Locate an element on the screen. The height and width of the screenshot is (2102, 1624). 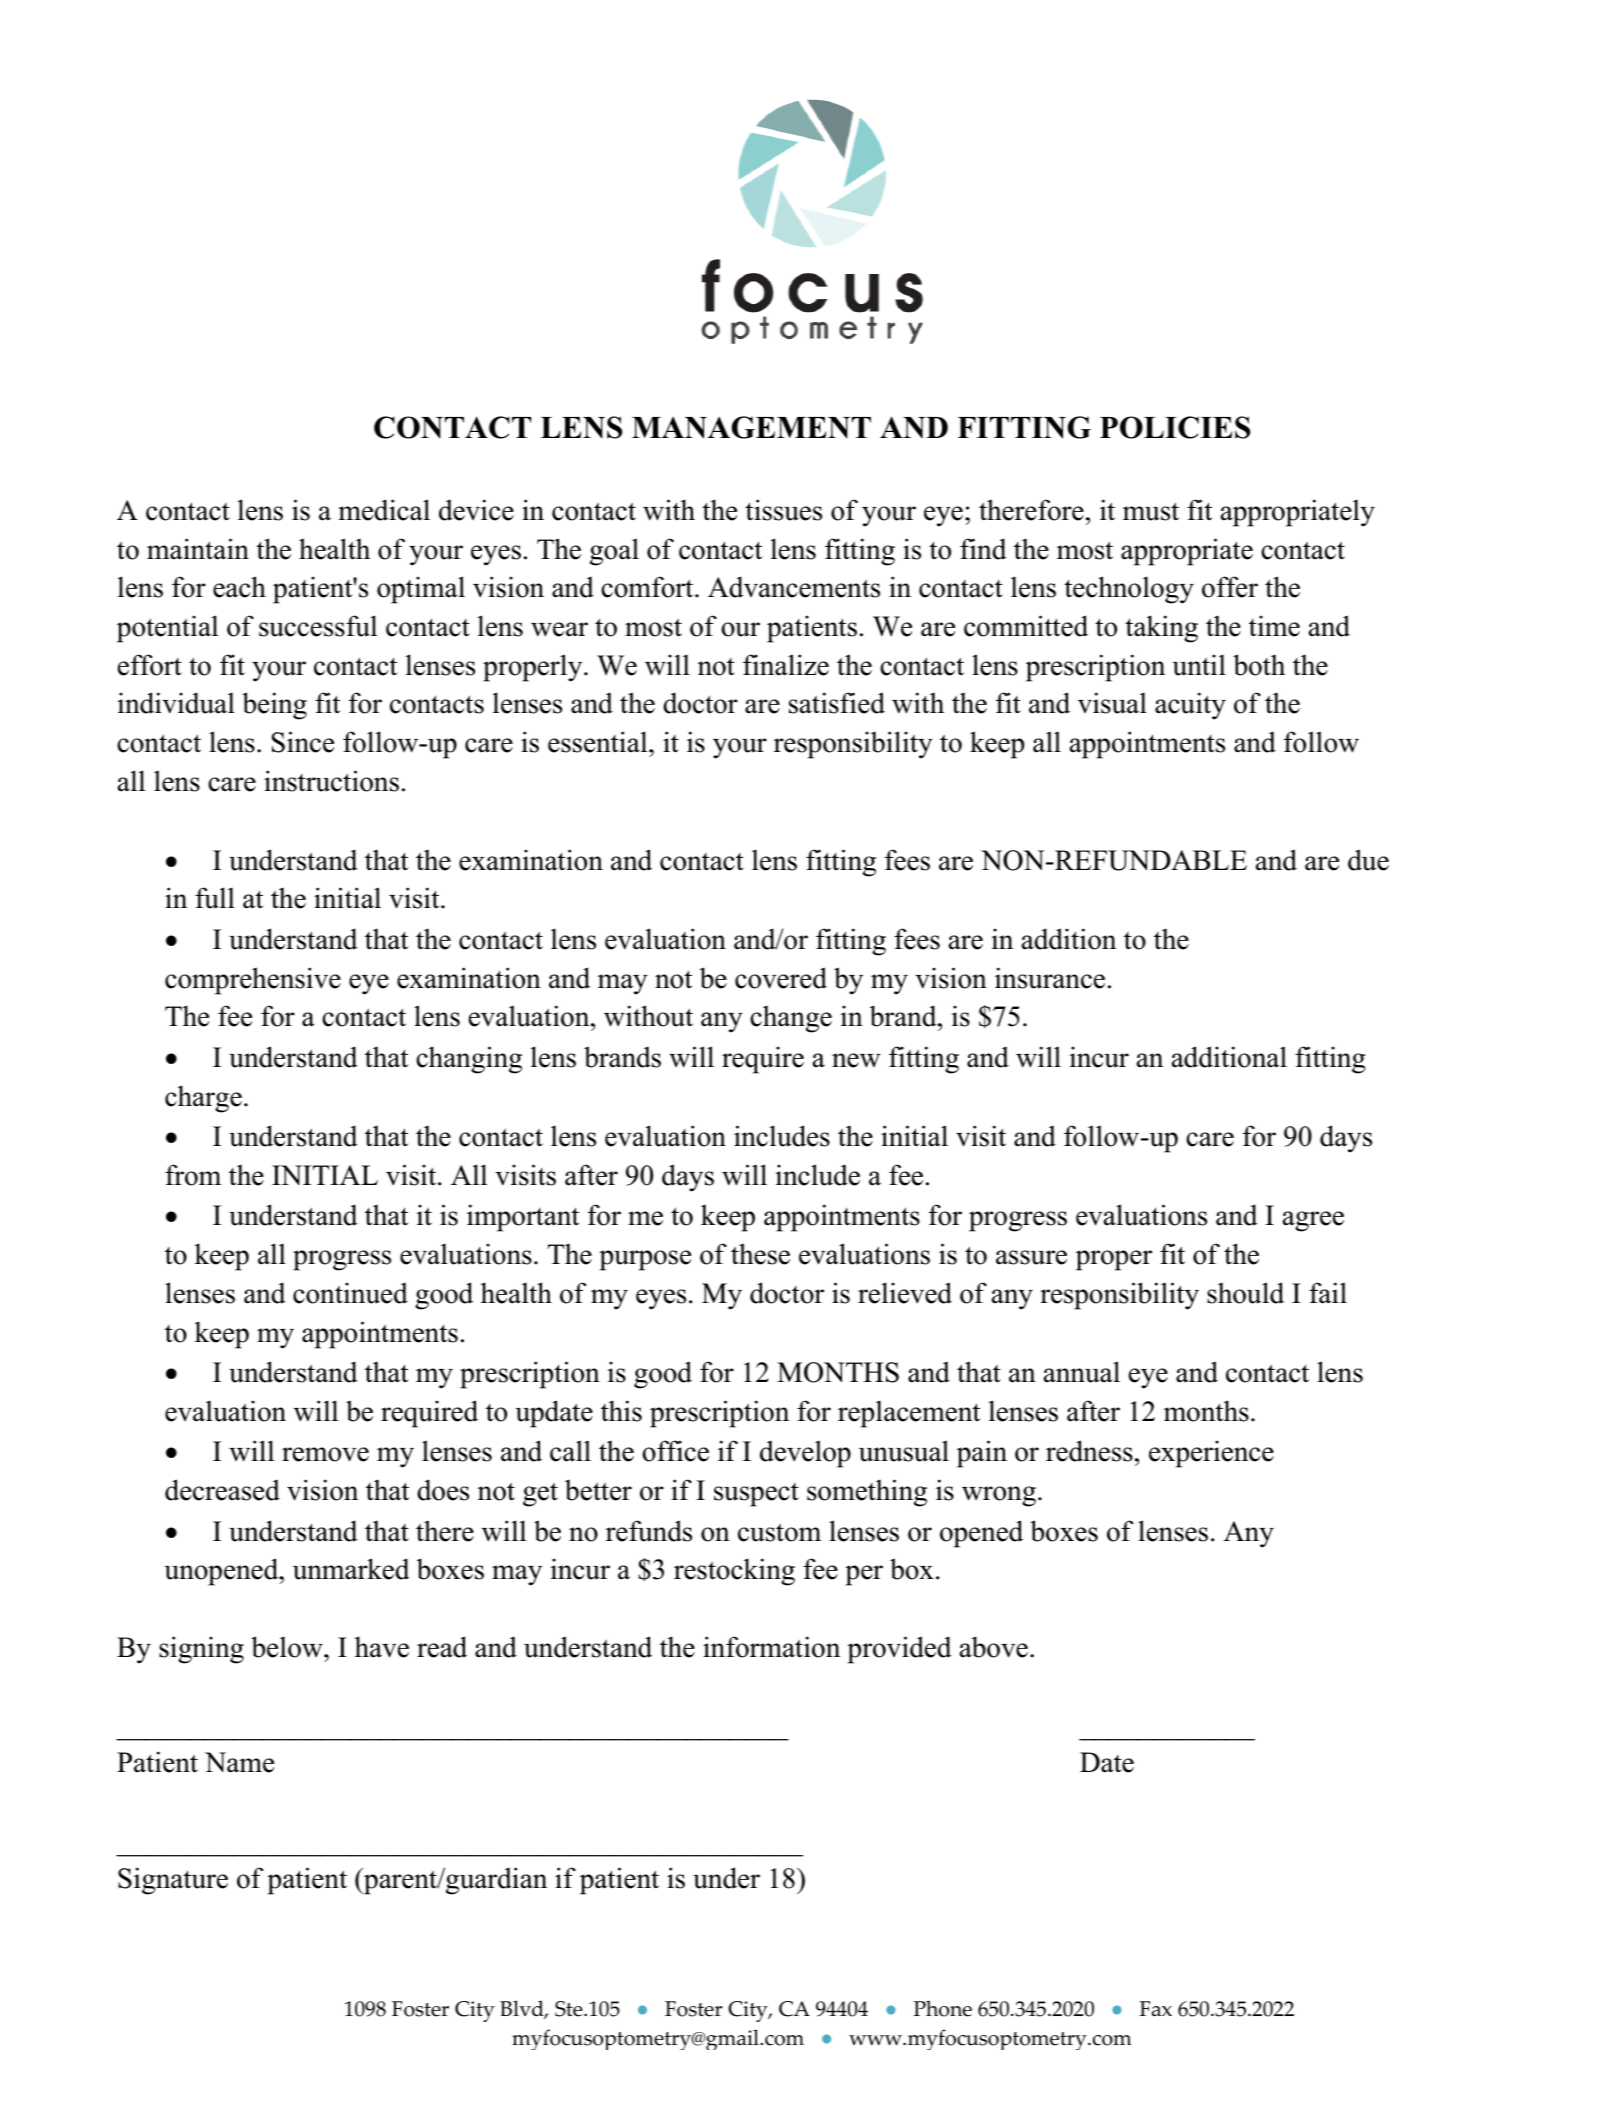
experience is located at coordinates (1211, 1454).
